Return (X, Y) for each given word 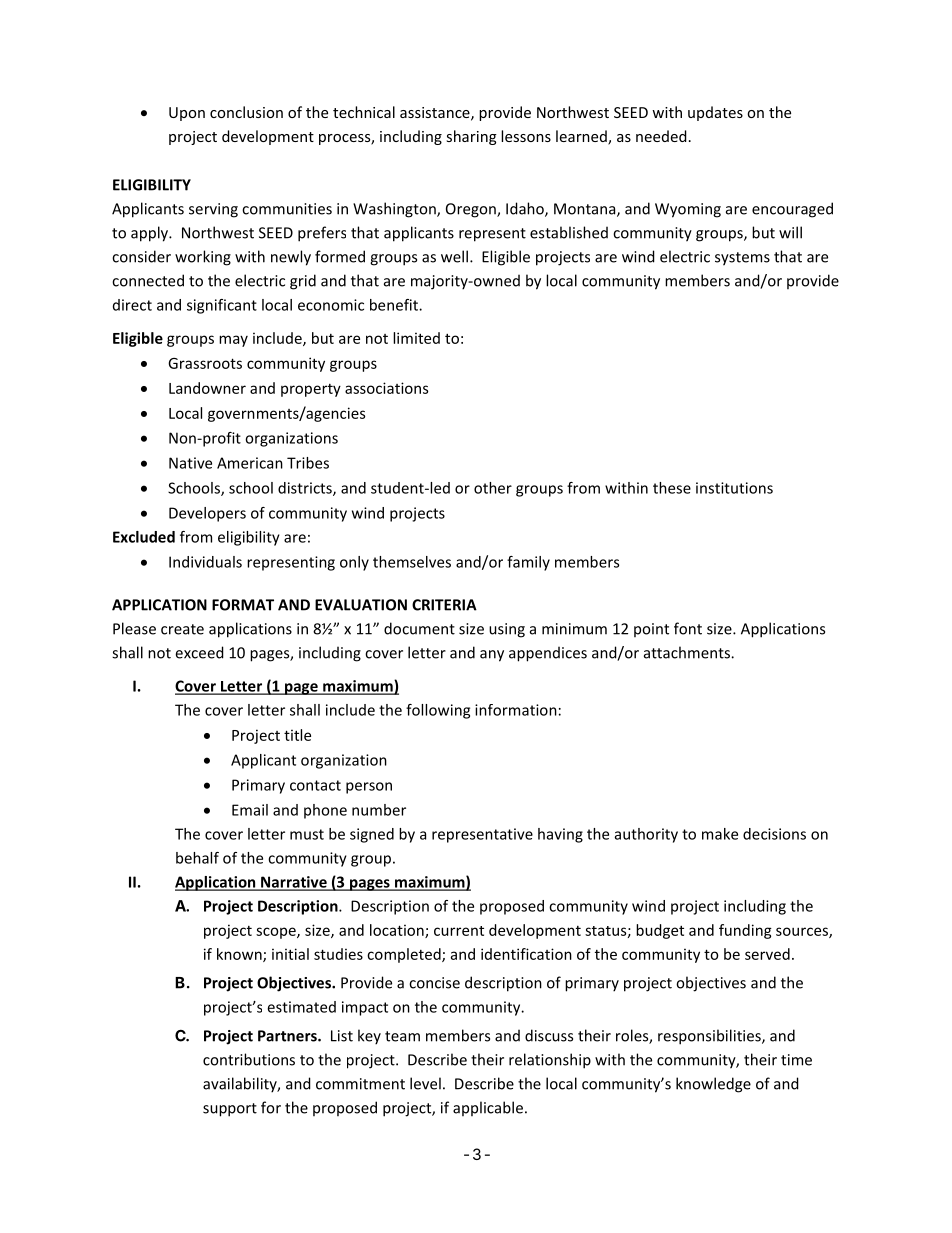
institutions (734, 488)
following (438, 711)
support (230, 1110)
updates (715, 113)
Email (250, 810)
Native (190, 463)
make (720, 834)
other (493, 488)
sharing (472, 137)
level (425, 1083)
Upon (187, 114)
